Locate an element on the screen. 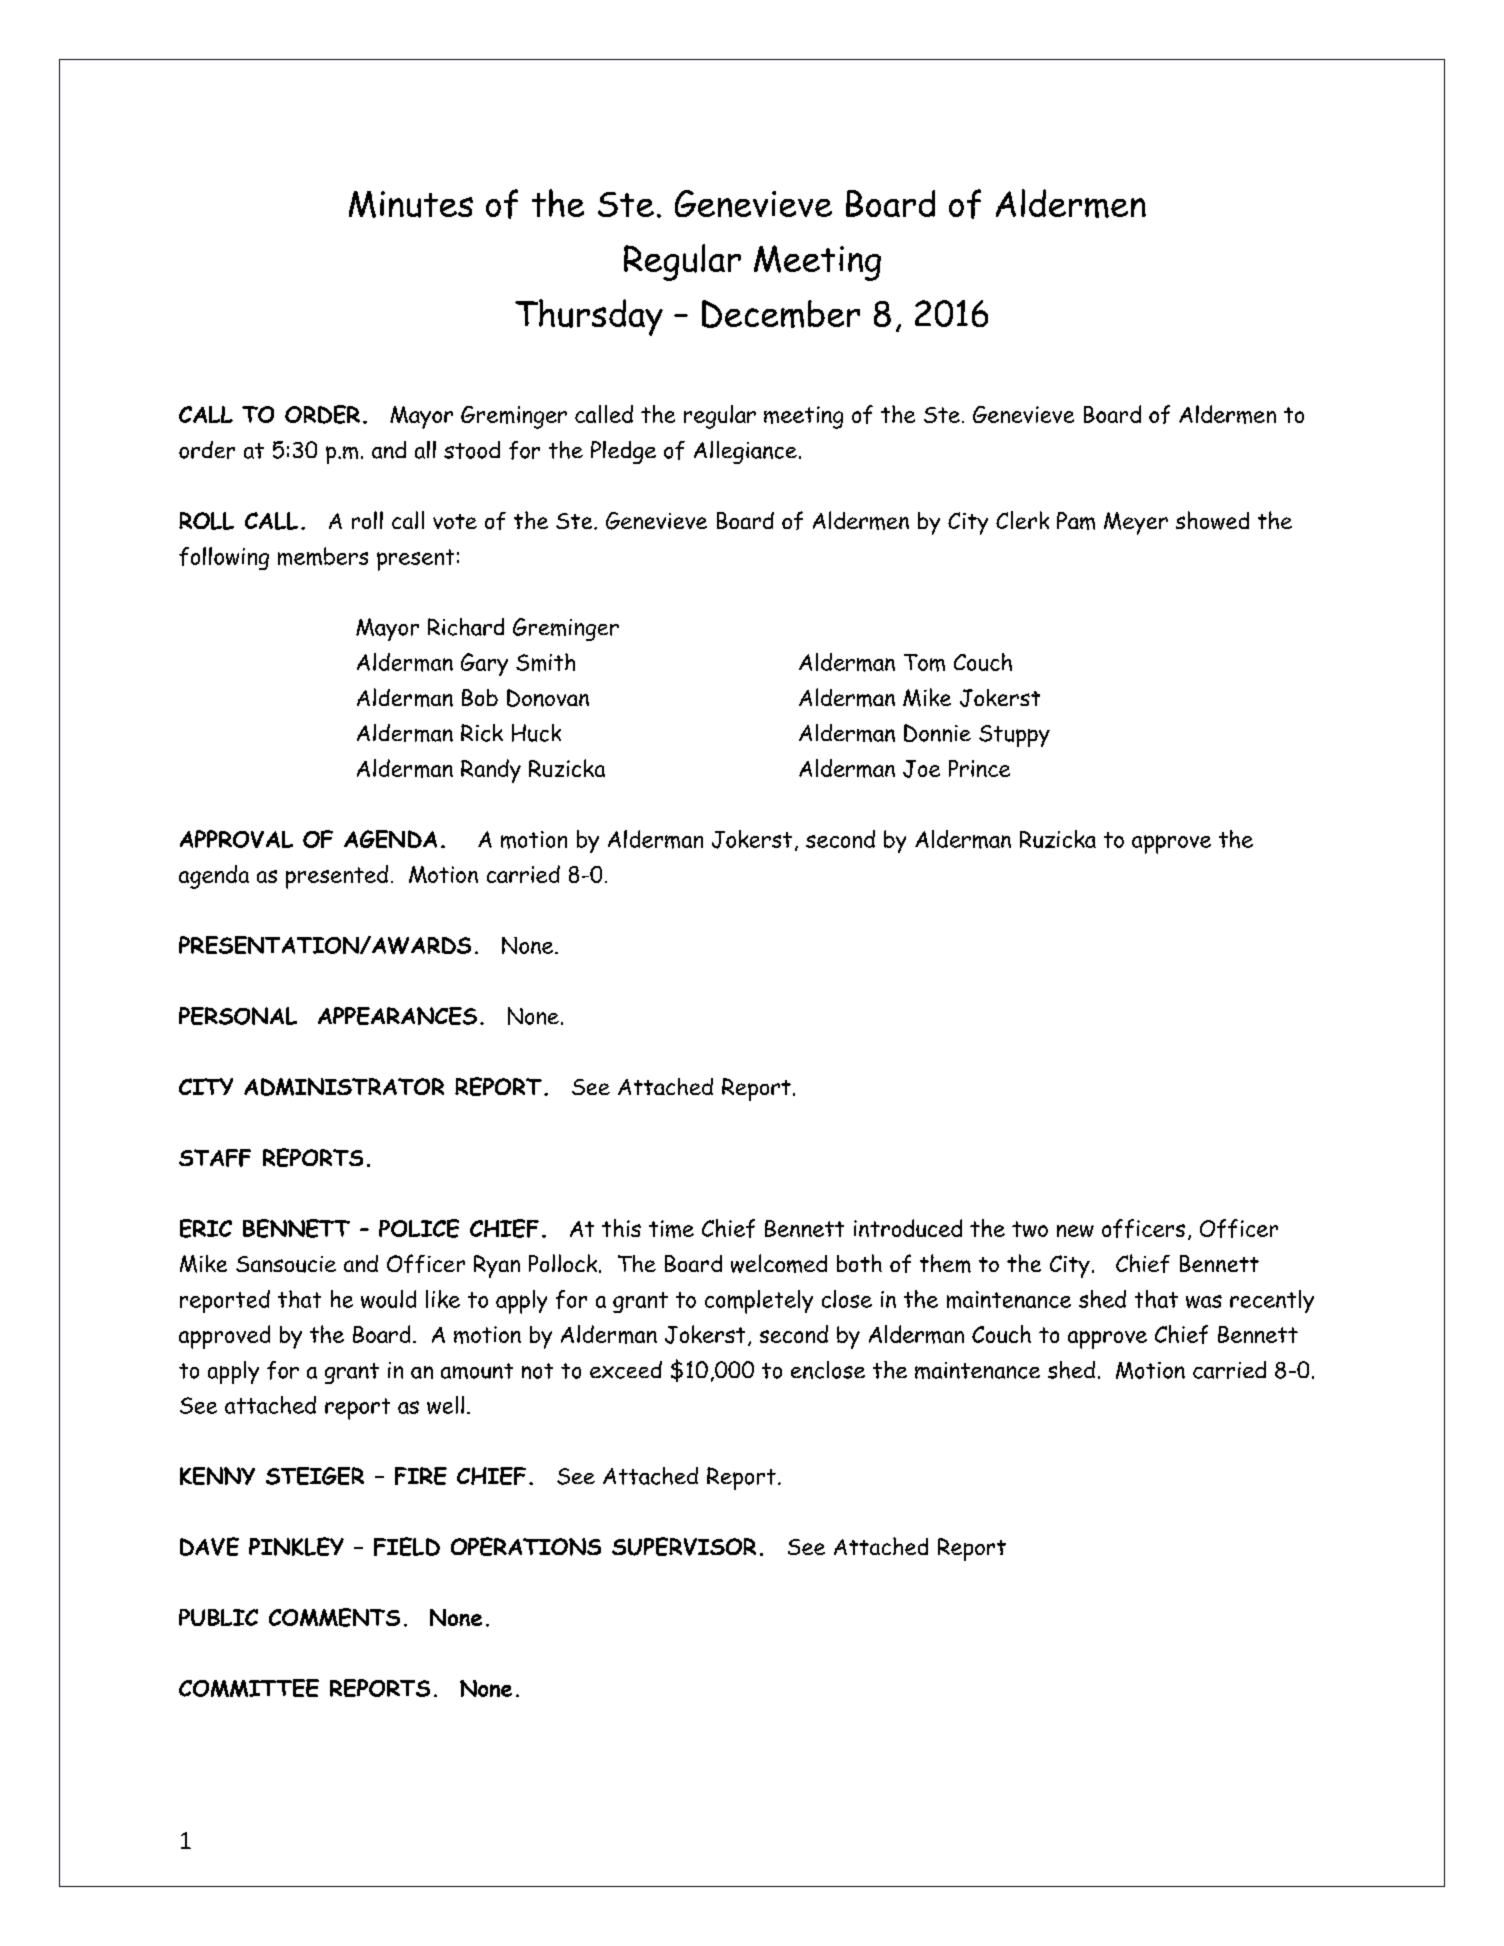  new is located at coordinates (1075, 1231).
